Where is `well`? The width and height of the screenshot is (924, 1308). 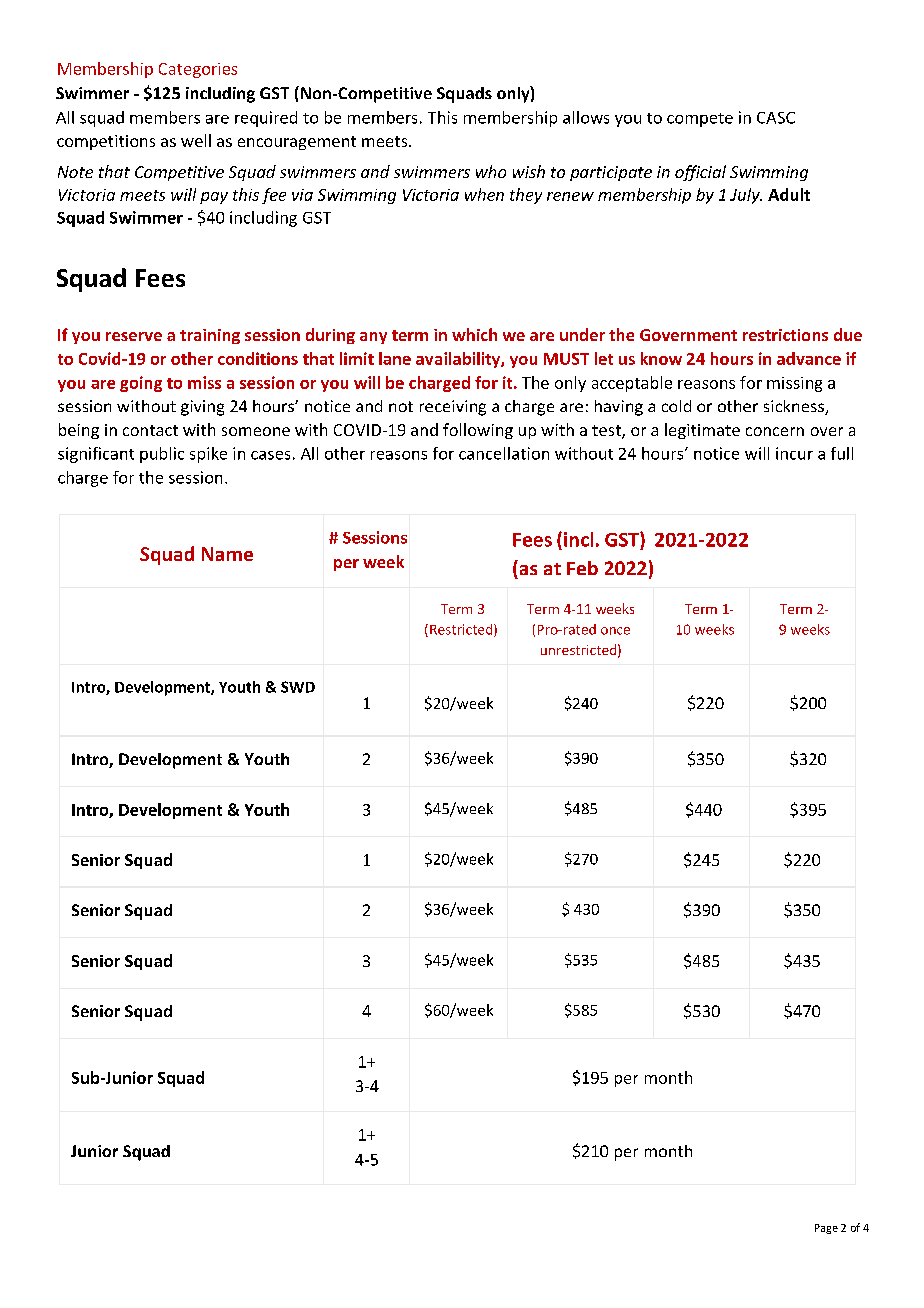
well is located at coordinates (196, 140).
